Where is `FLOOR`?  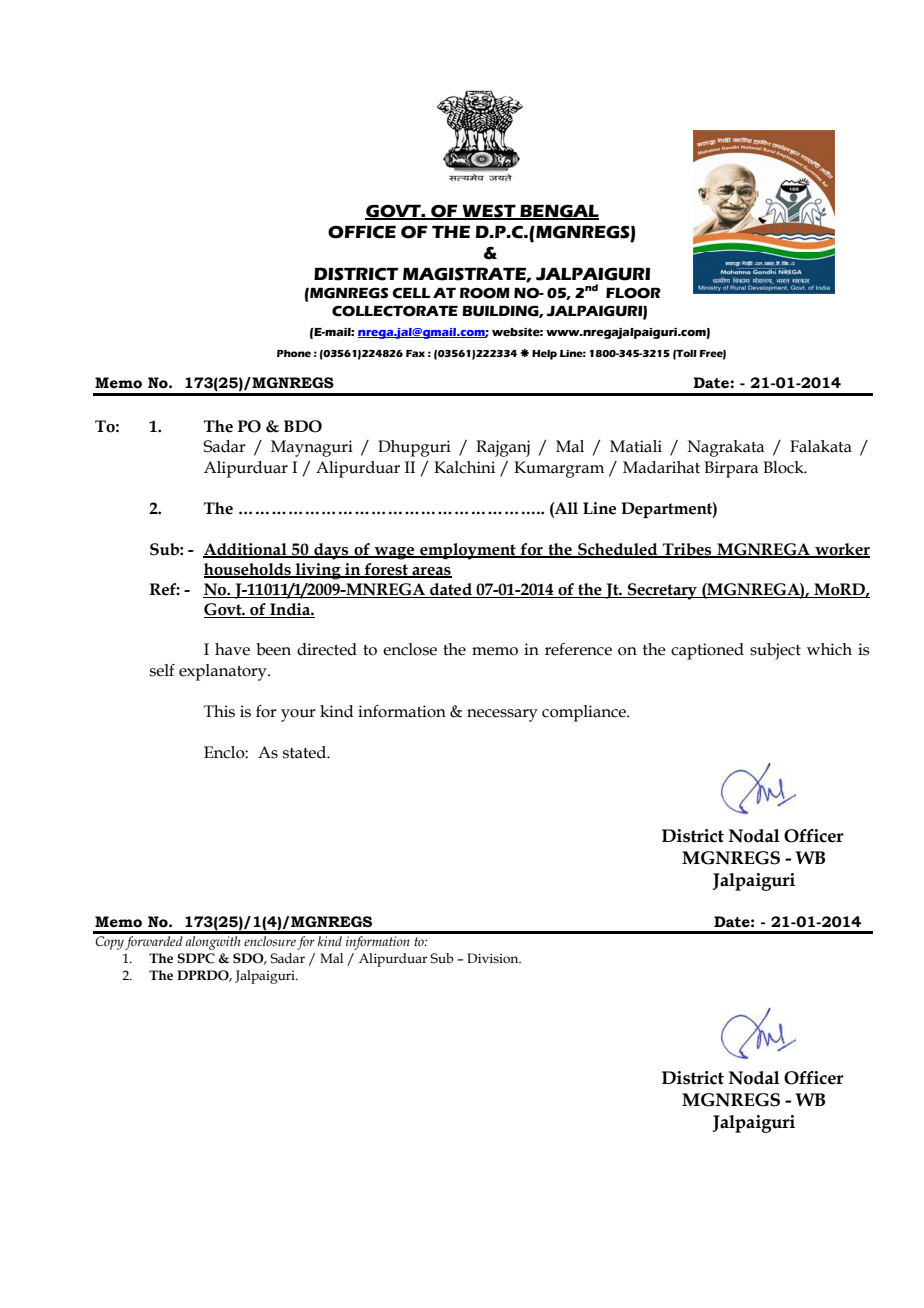
FLOOR is located at coordinates (633, 293).
